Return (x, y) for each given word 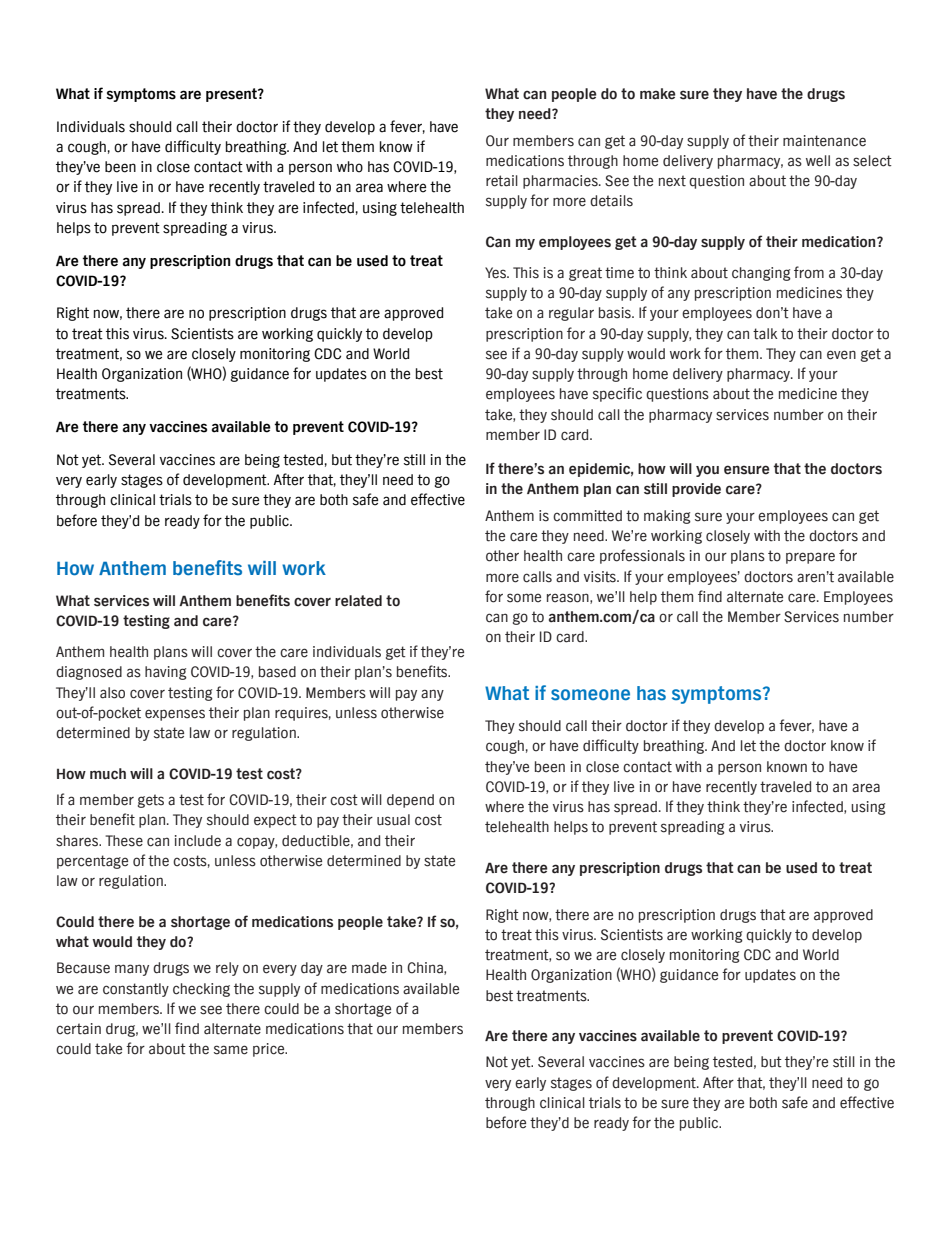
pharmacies (561, 182)
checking (201, 990)
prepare (810, 558)
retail (502, 181)
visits (601, 577)
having (166, 673)
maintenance (824, 141)
